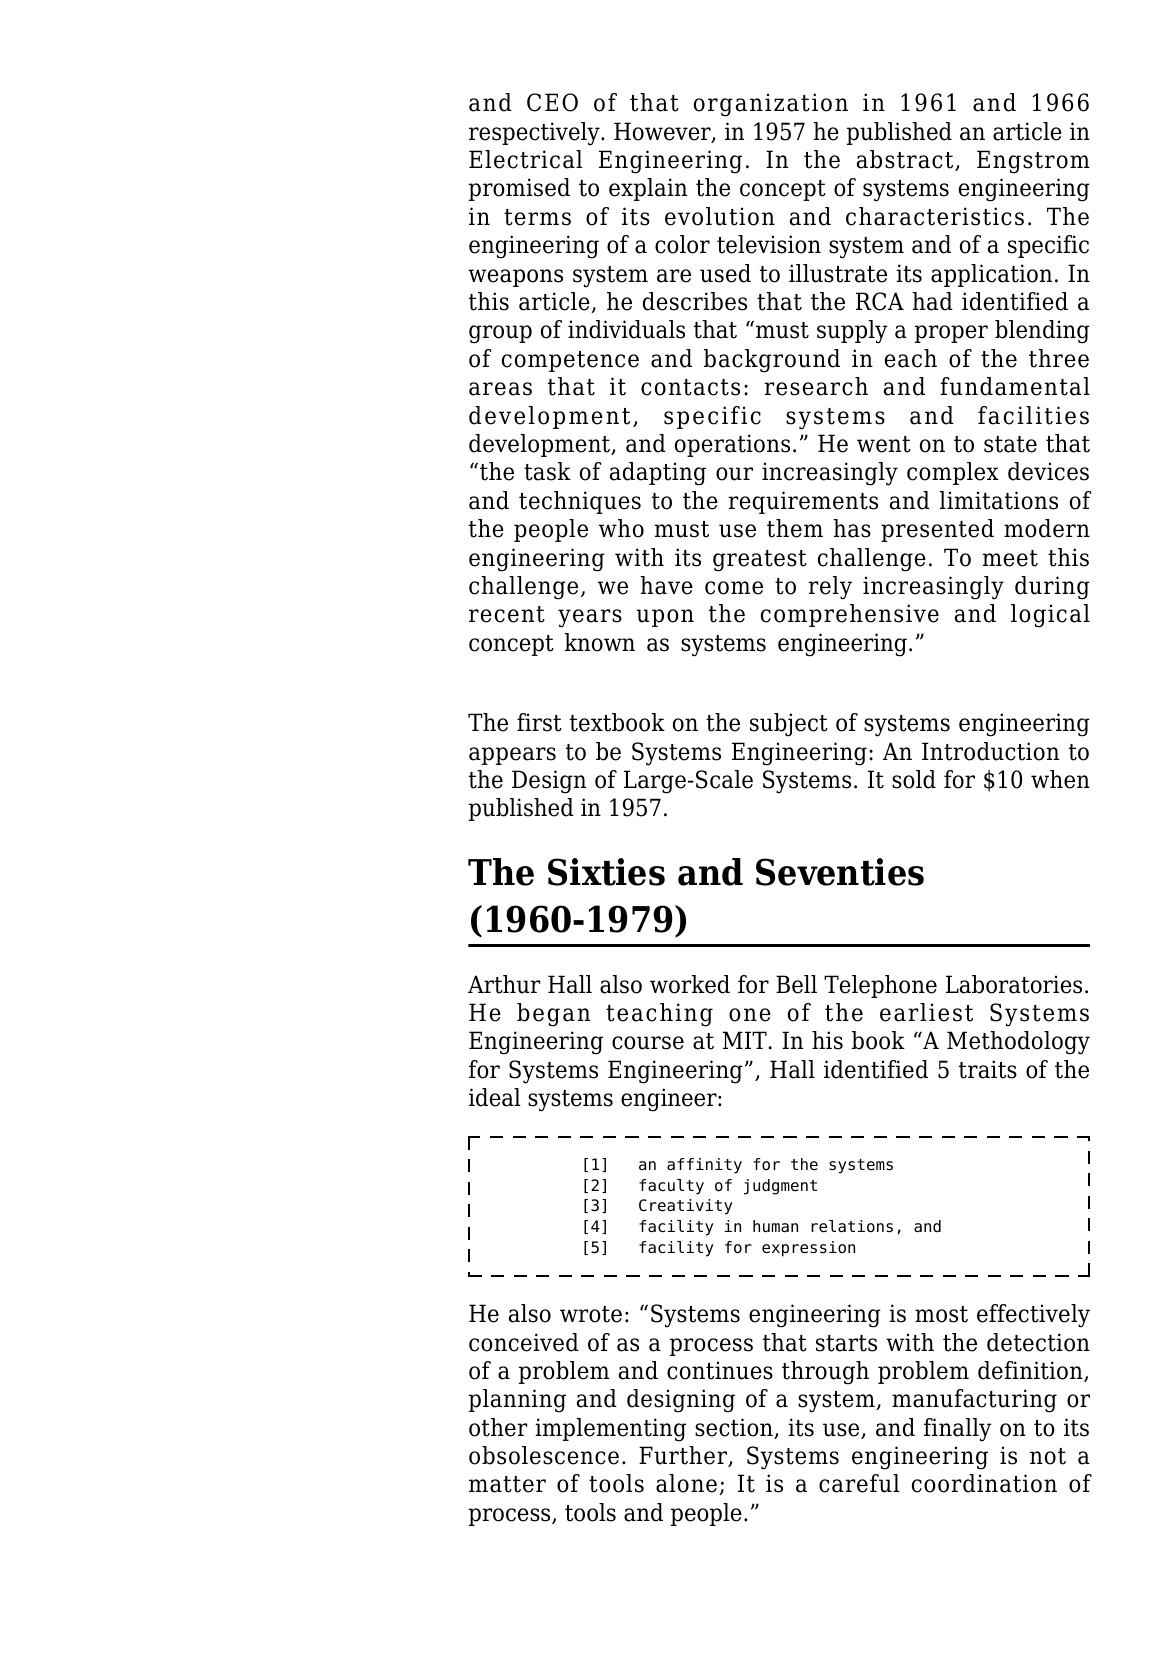 The height and width of the screenshot is (1660, 1174). Describe the element at coordinates (935, 216) in the screenshot. I see `characteristics` at that location.
